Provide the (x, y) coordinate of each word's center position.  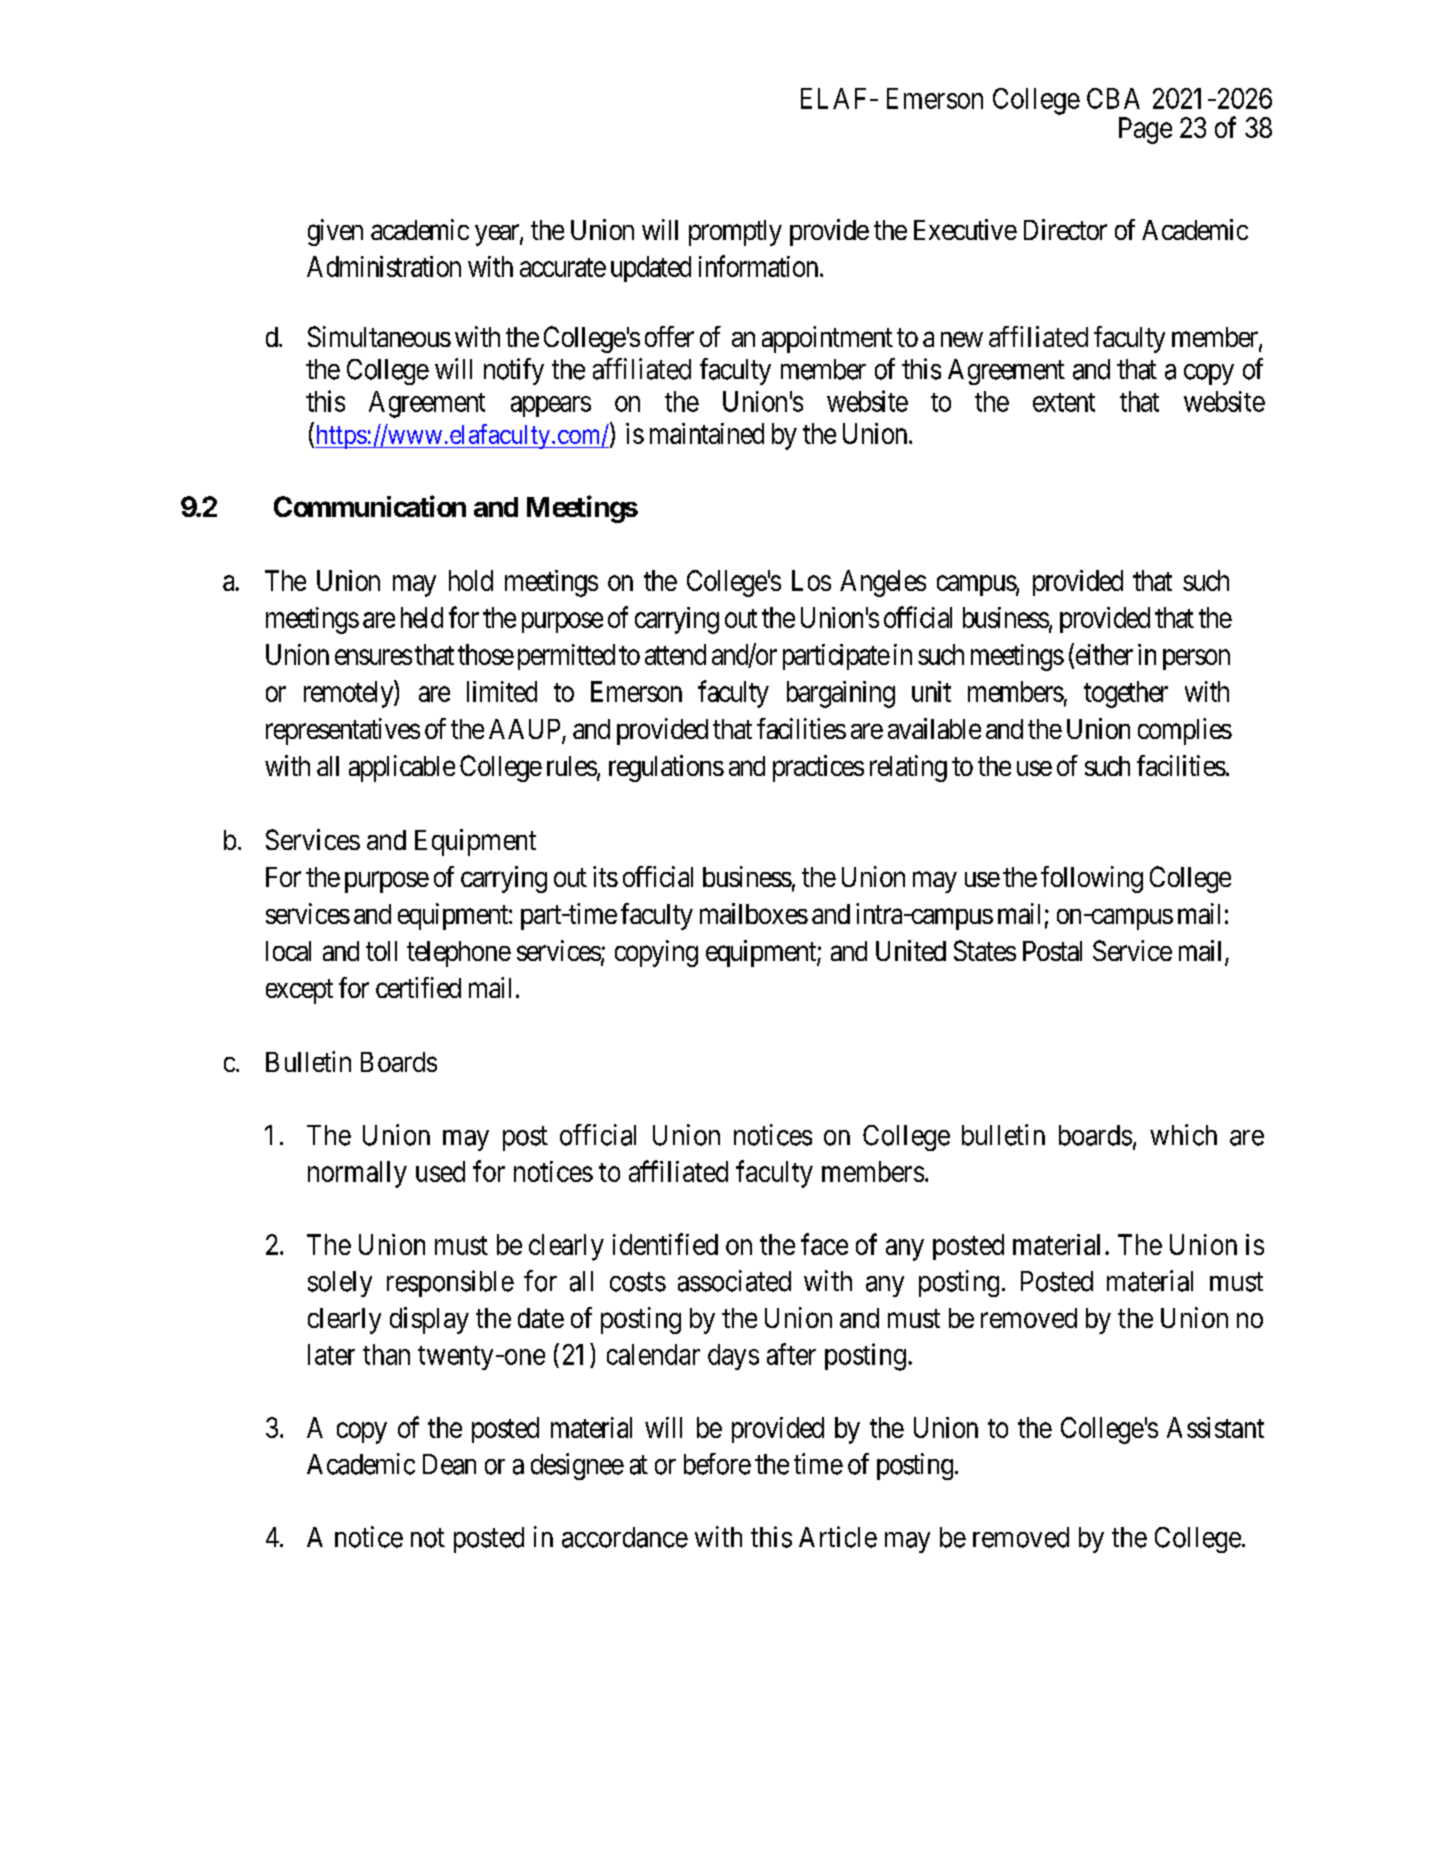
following (1092, 879)
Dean (449, 1464)
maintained (707, 433)
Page (1145, 130)
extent (1064, 402)
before (717, 1464)
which (1183, 1135)
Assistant (1215, 1427)
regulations (666, 768)
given (335, 232)
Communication (370, 506)
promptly (735, 233)
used (440, 1171)
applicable (402, 768)
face (824, 1244)
